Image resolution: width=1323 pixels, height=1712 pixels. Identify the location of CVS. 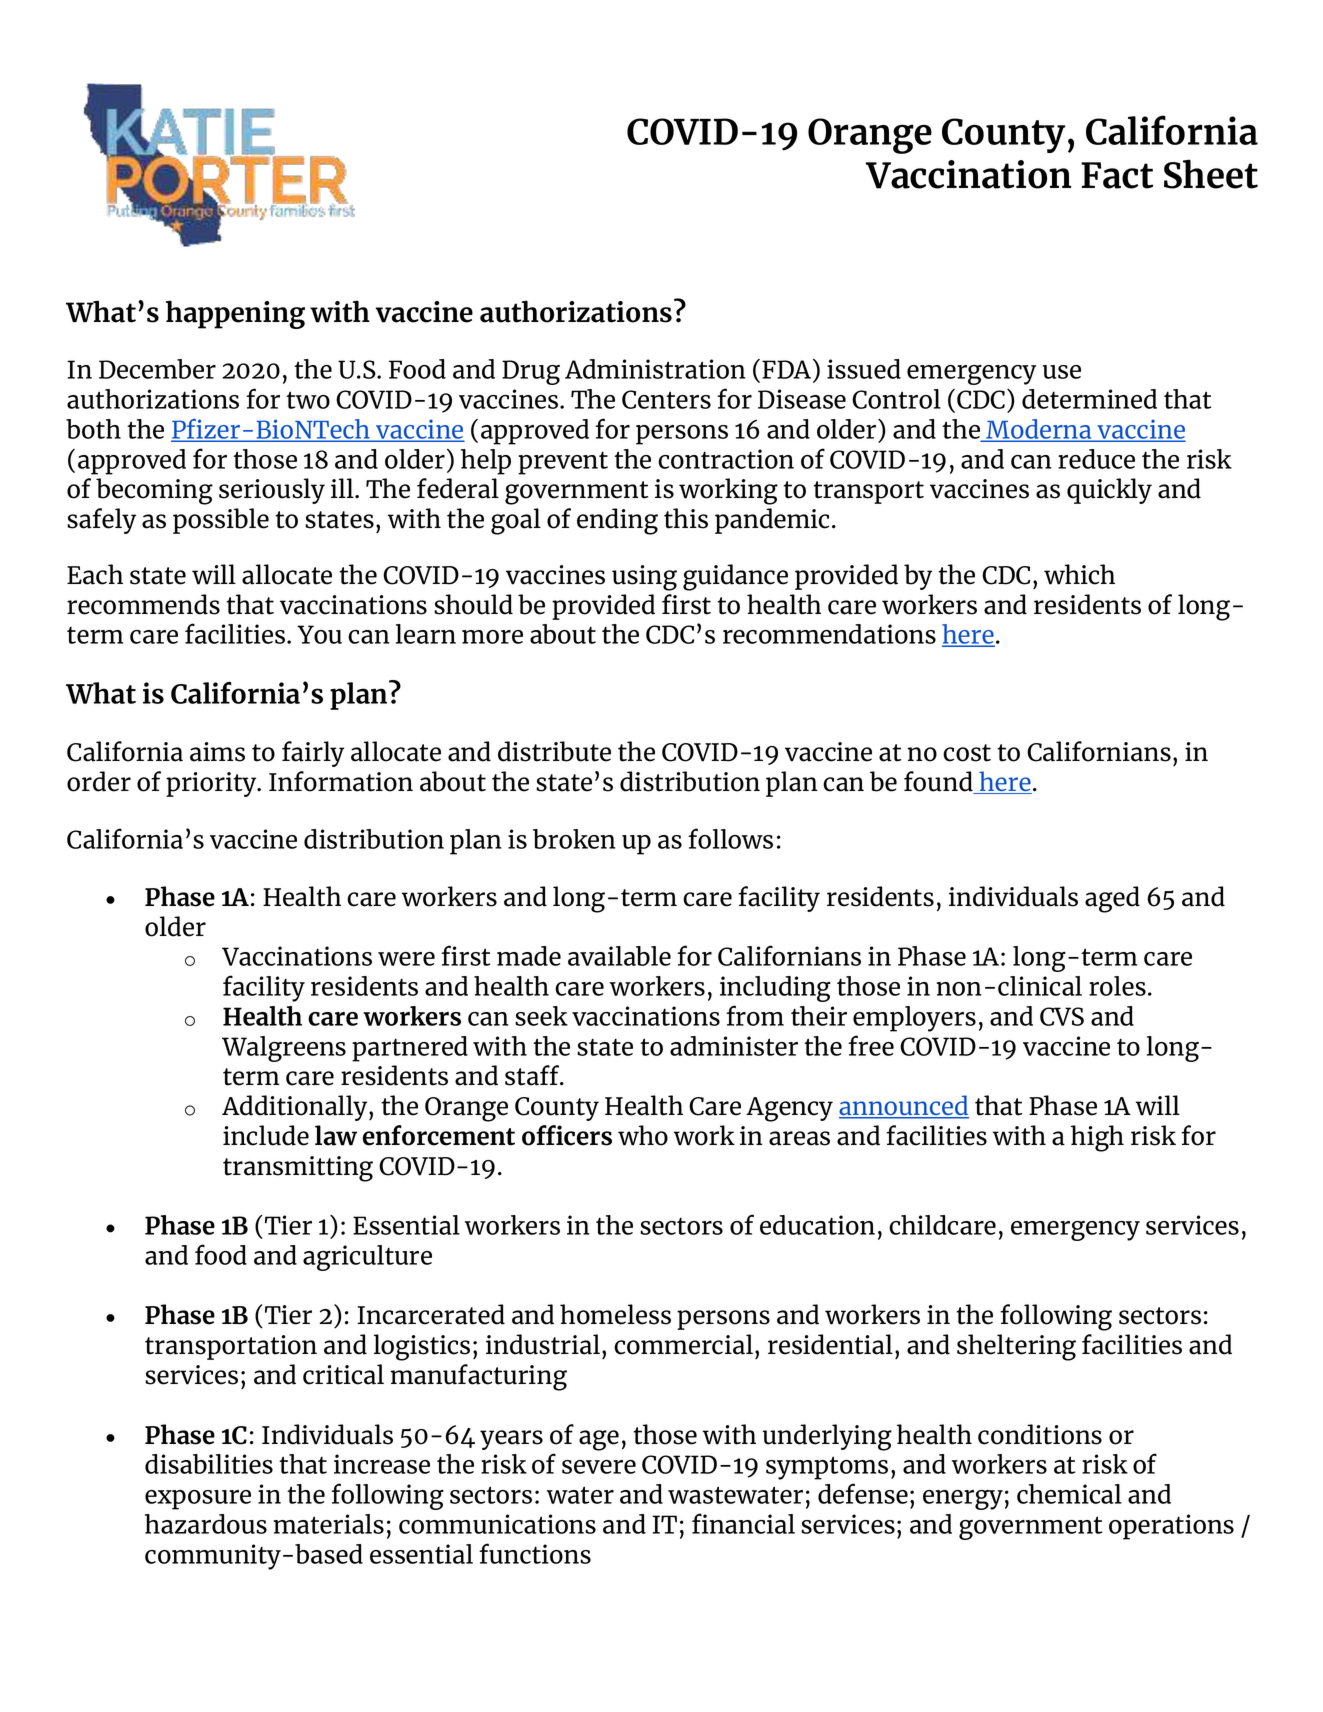
(1062, 1016).
